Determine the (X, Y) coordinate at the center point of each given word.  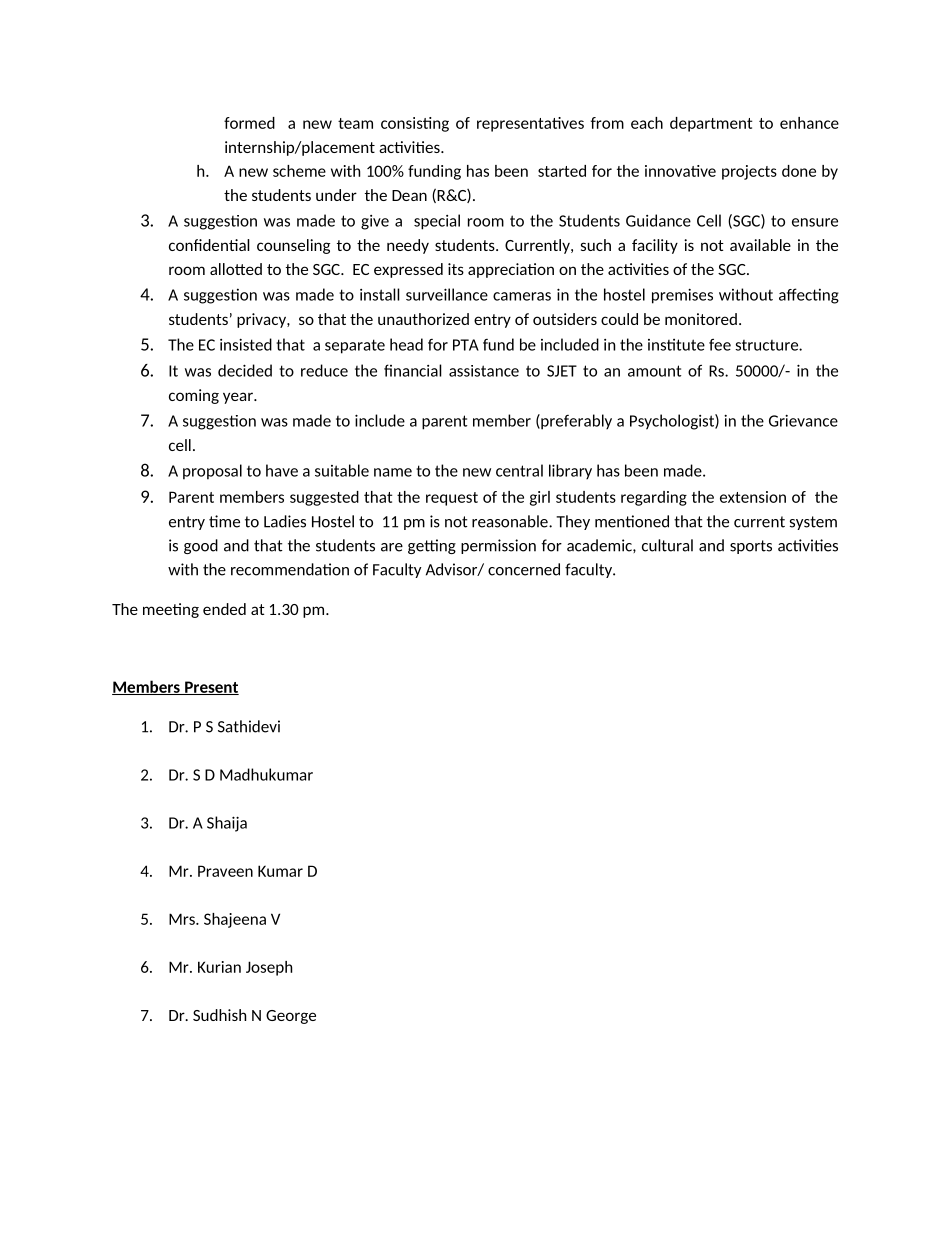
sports (751, 547)
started (562, 171)
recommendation (290, 569)
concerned (524, 569)
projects (749, 172)
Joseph (269, 968)
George (291, 1017)
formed (249, 123)
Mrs (183, 919)
